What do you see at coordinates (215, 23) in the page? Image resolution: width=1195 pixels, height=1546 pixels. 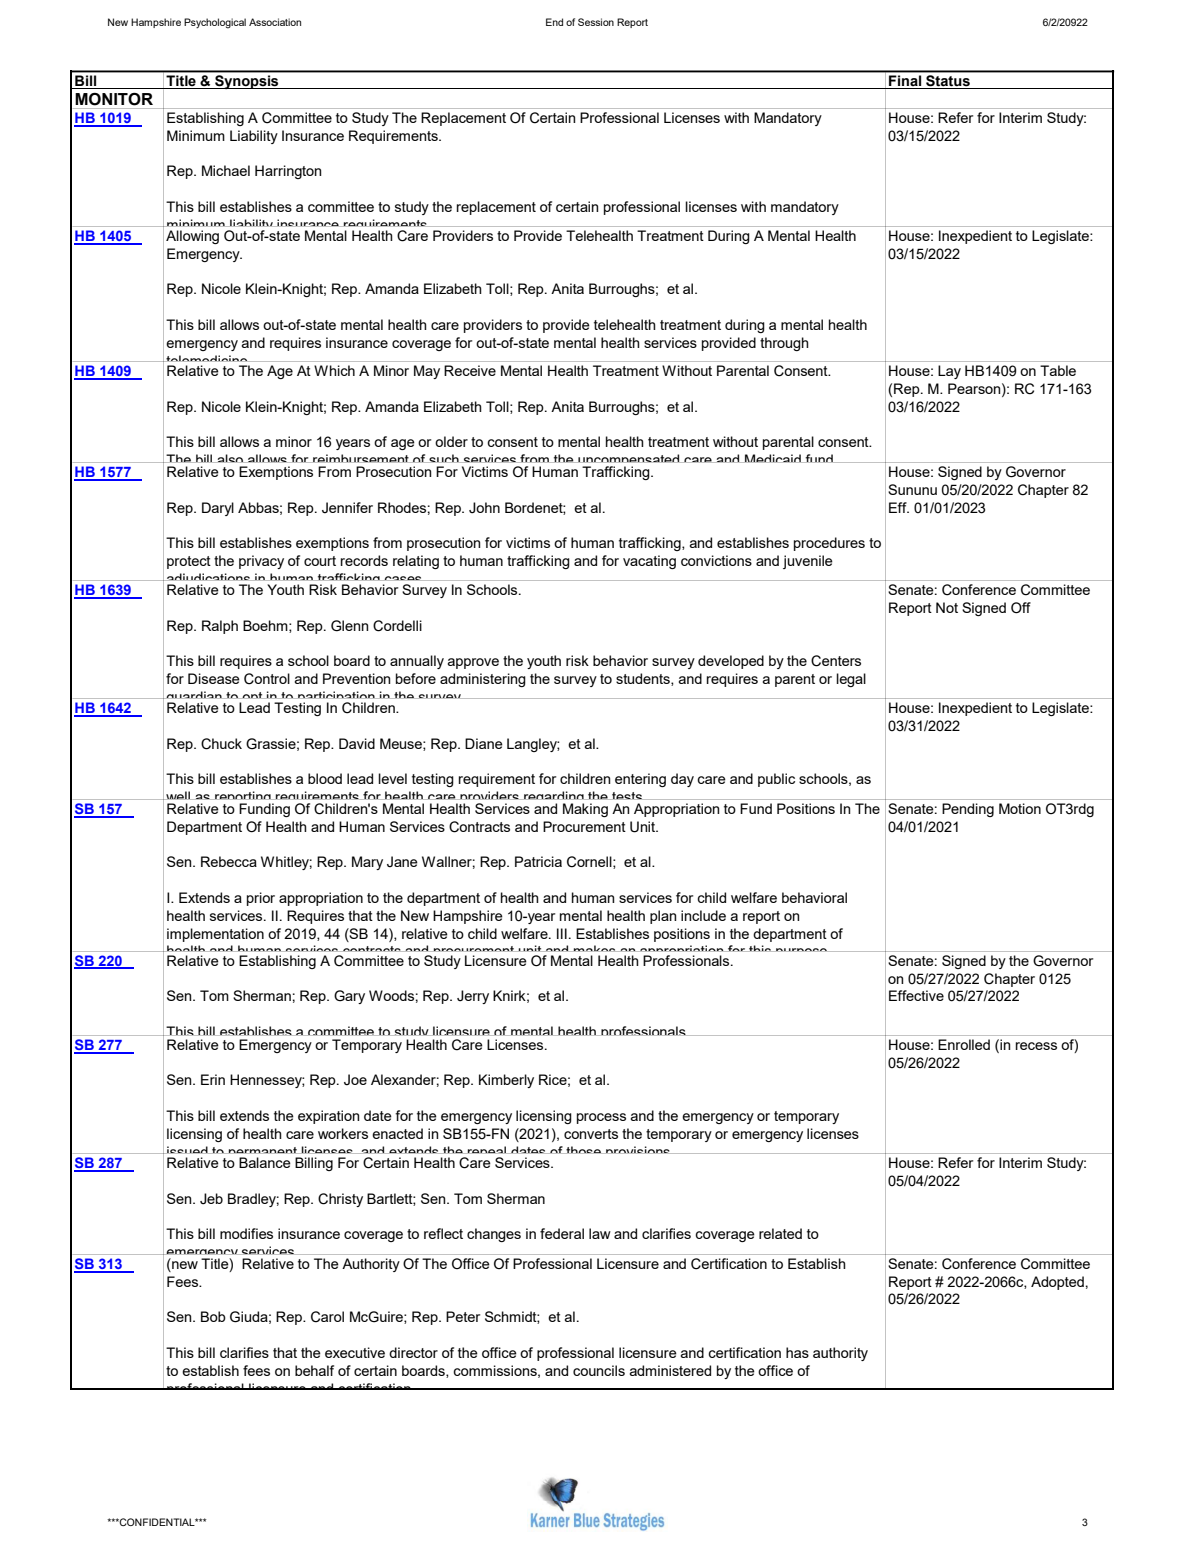 I see `Psychological` at bounding box center [215, 23].
